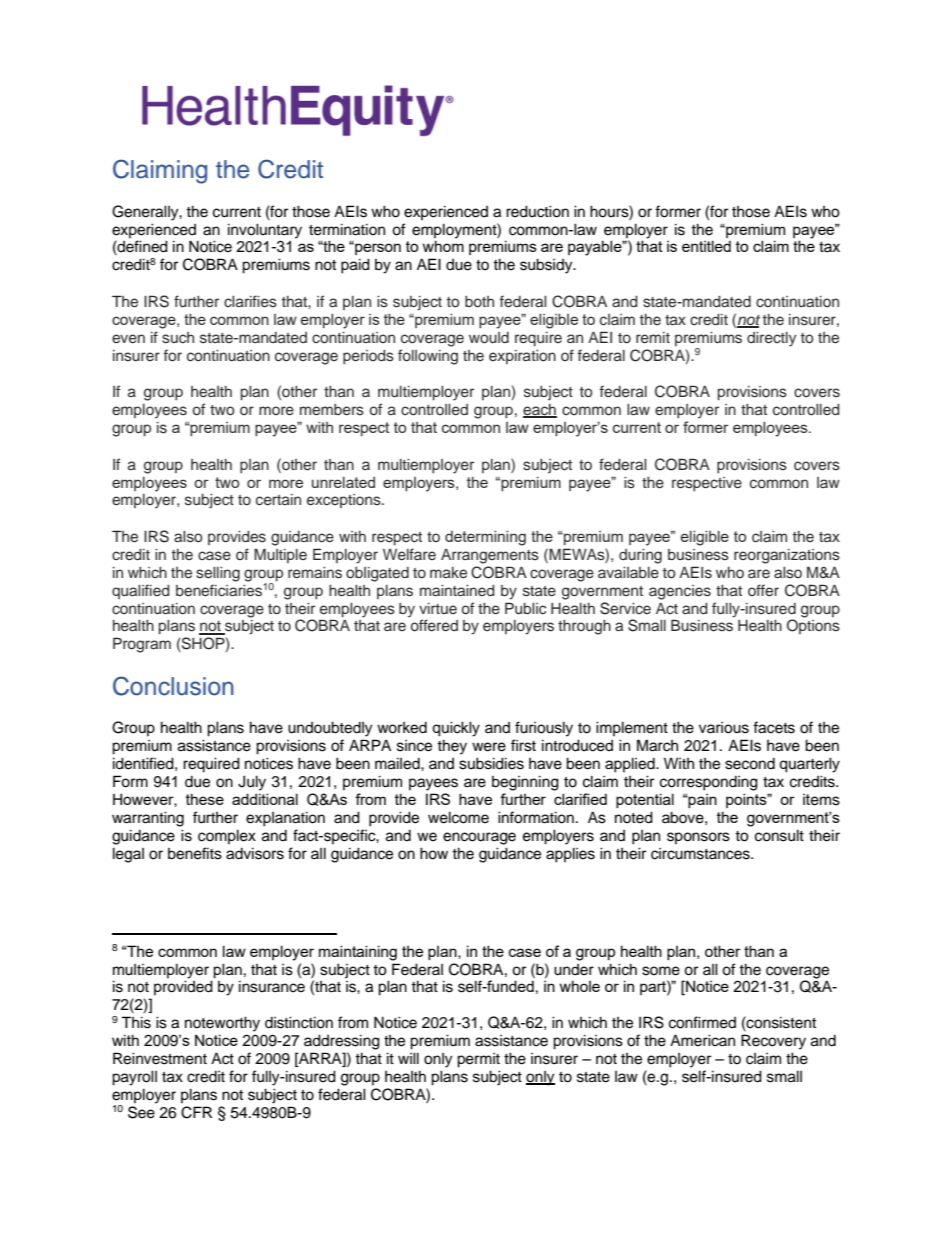 The image size is (952, 1233). I want to click on involuntary, so click(265, 231).
